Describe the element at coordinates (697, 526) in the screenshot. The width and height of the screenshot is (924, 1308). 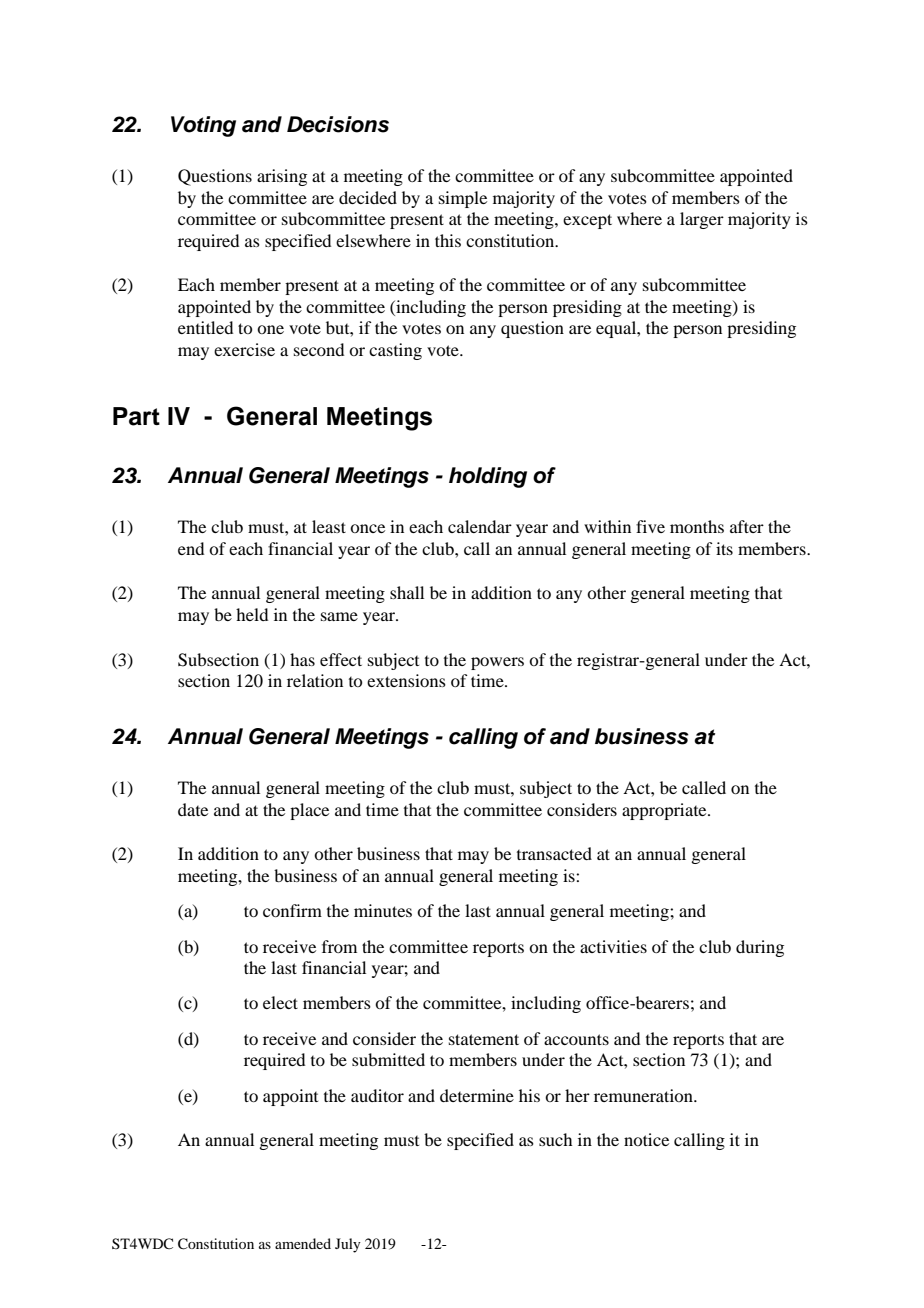
I see `months` at that location.
